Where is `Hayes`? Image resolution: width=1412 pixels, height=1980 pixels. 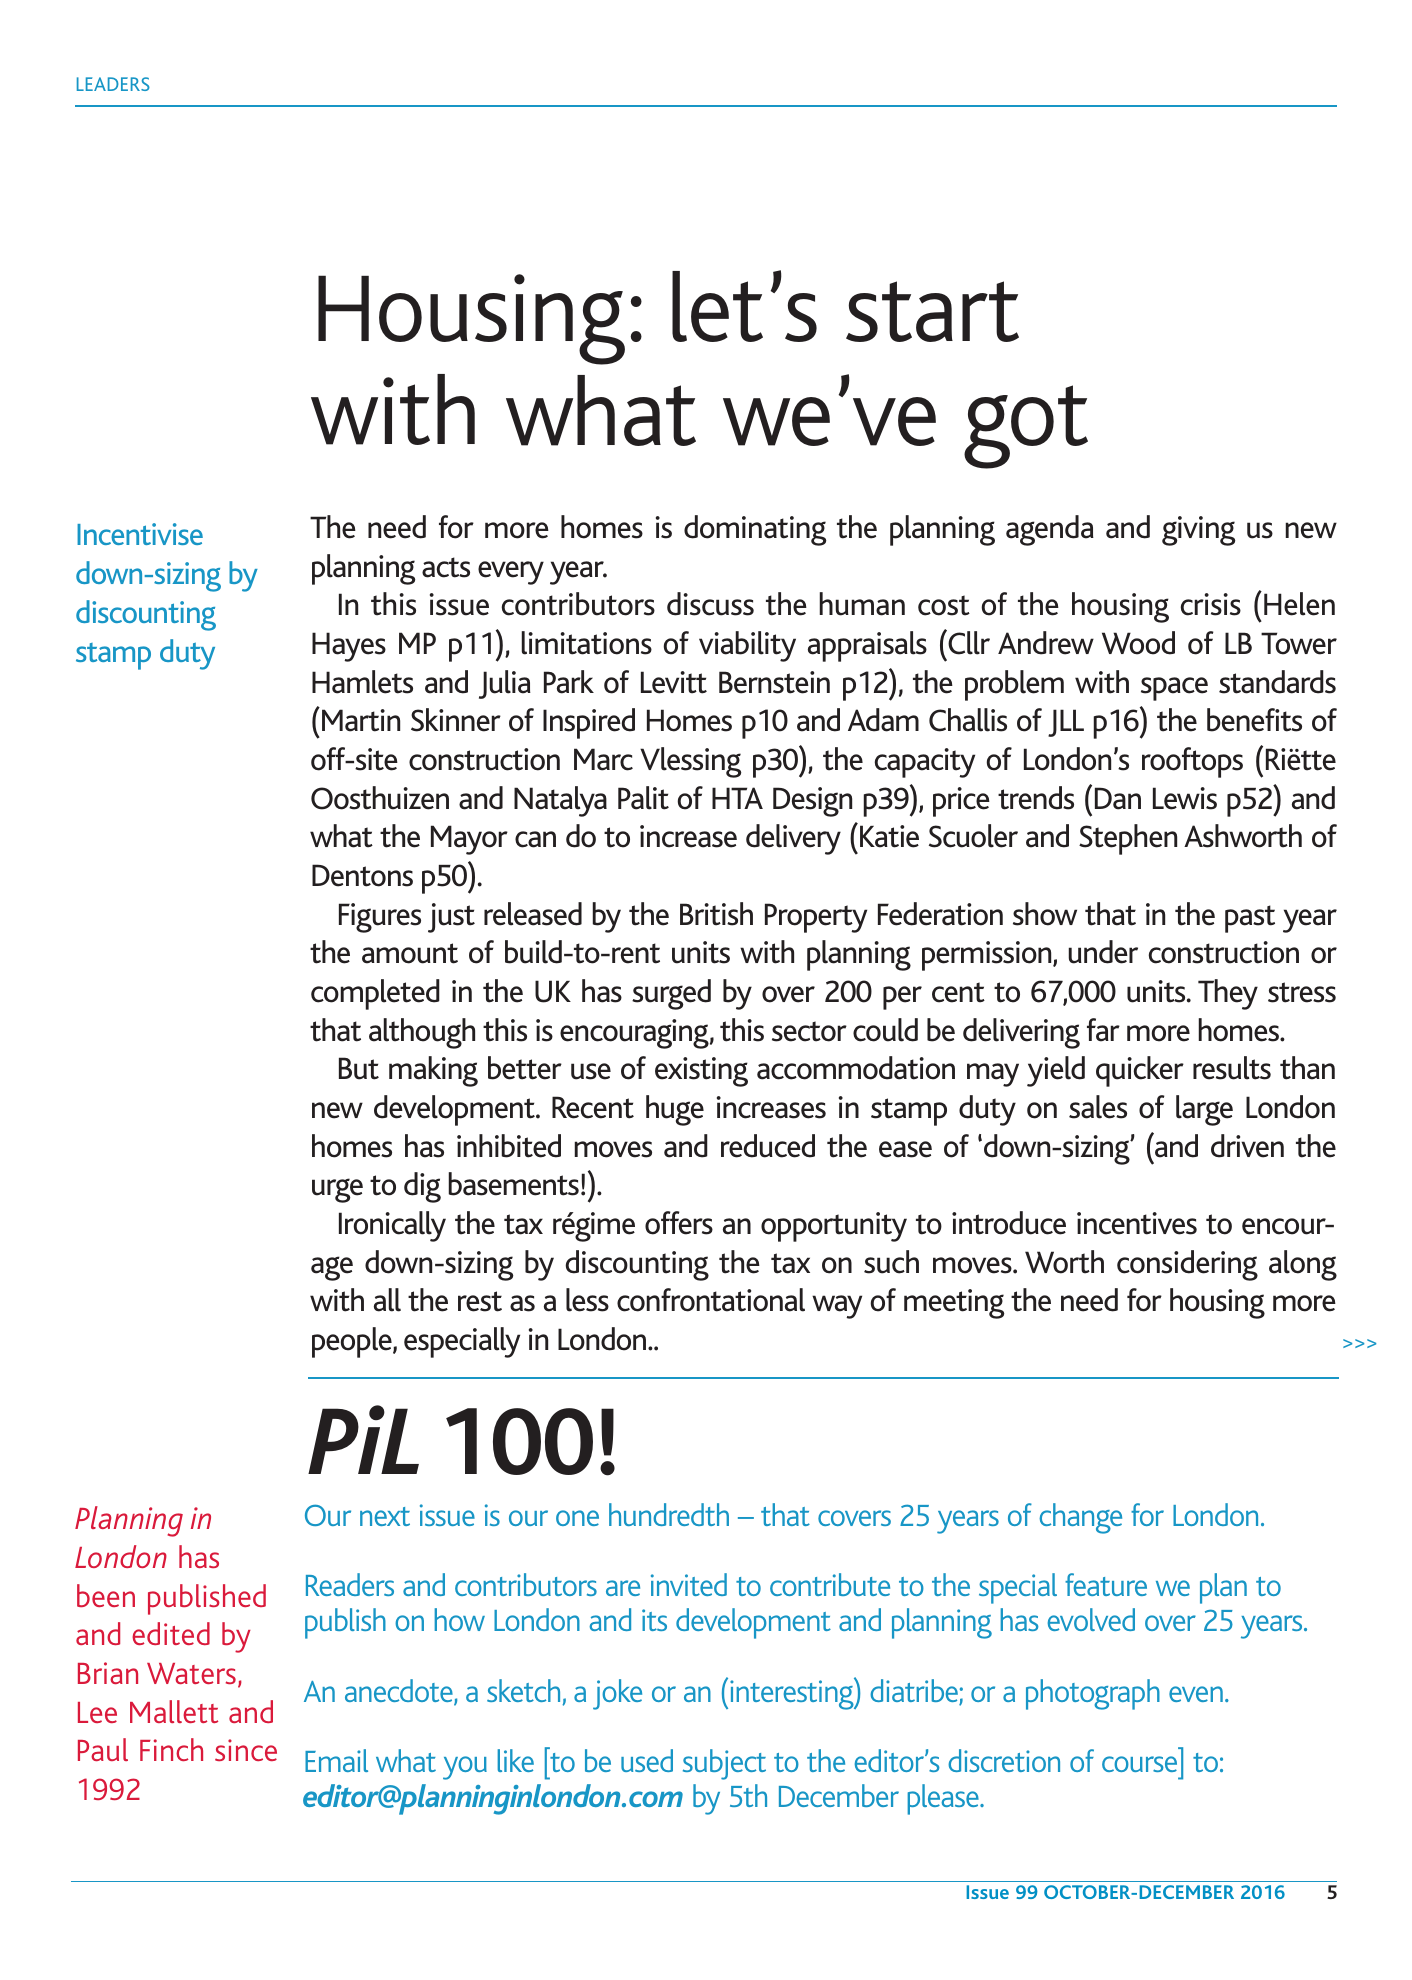 Hayes is located at coordinates (349, 647).
